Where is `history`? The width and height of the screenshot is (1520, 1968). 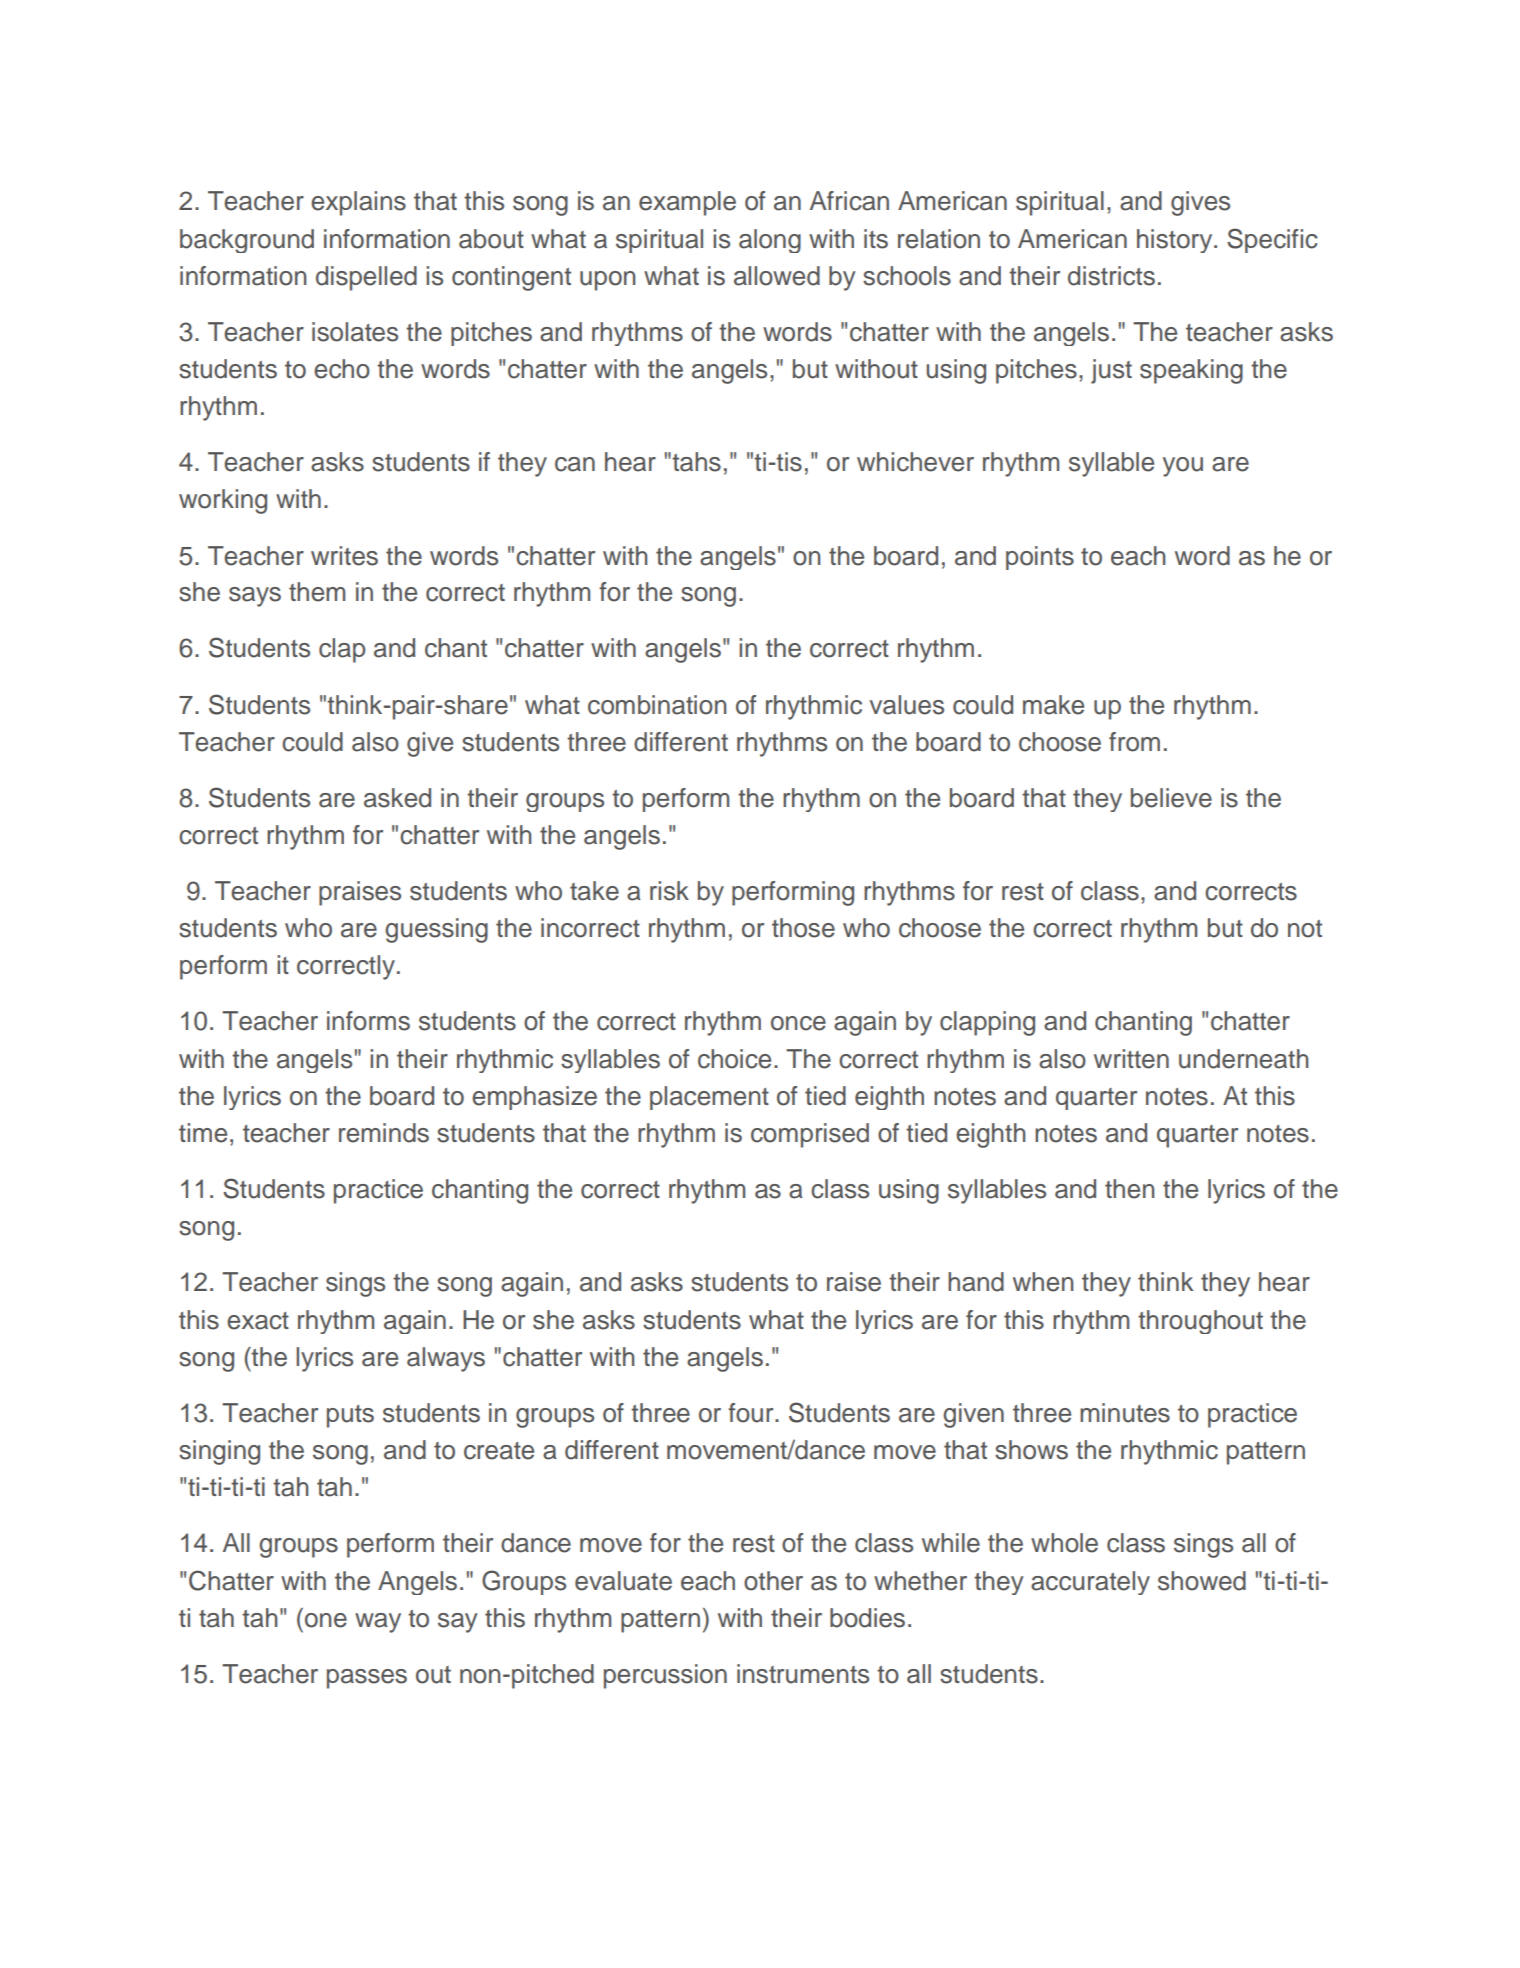 history is located at coordinates (1176, 241).
